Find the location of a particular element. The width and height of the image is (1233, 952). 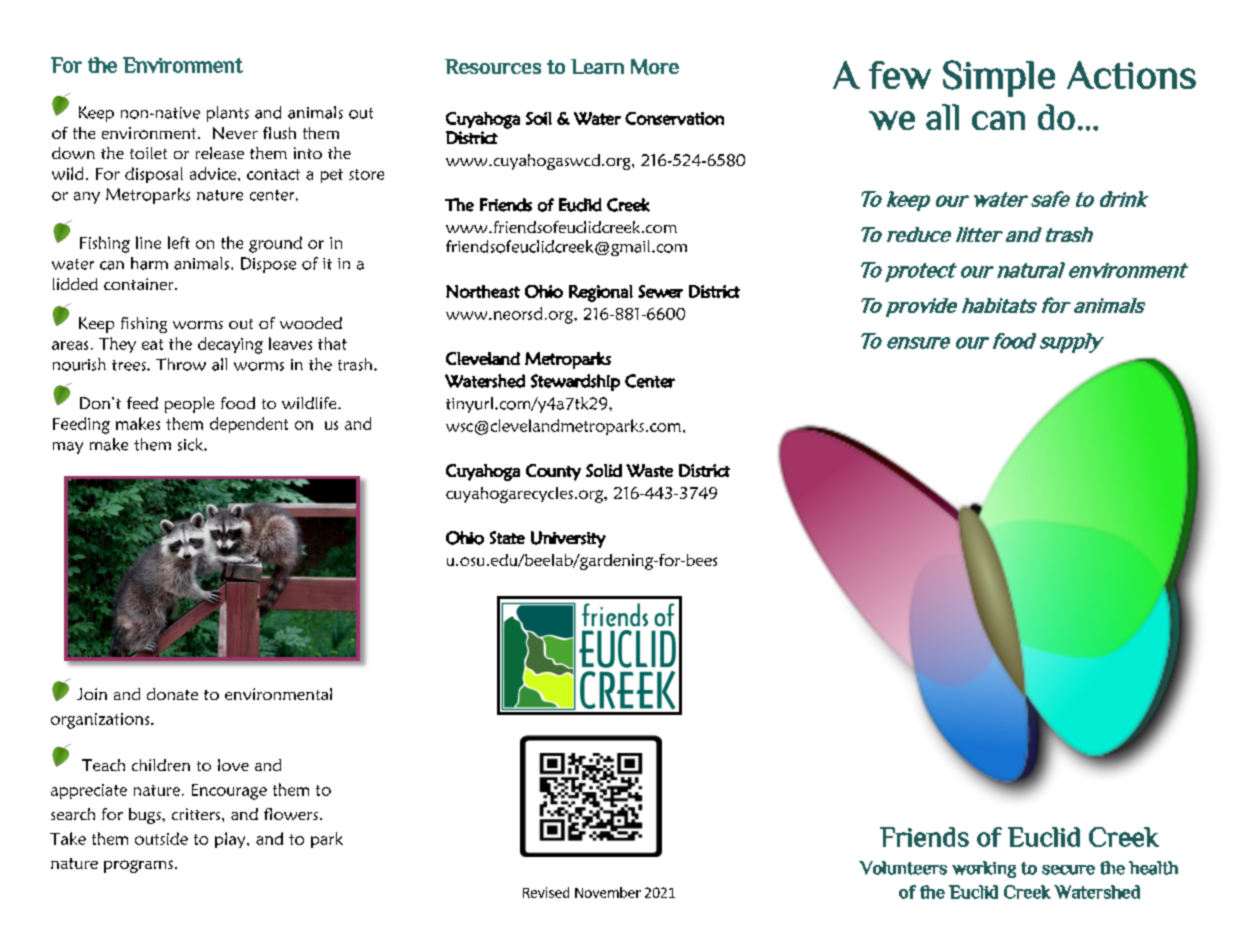

working is located at coordinates (984, 869).
